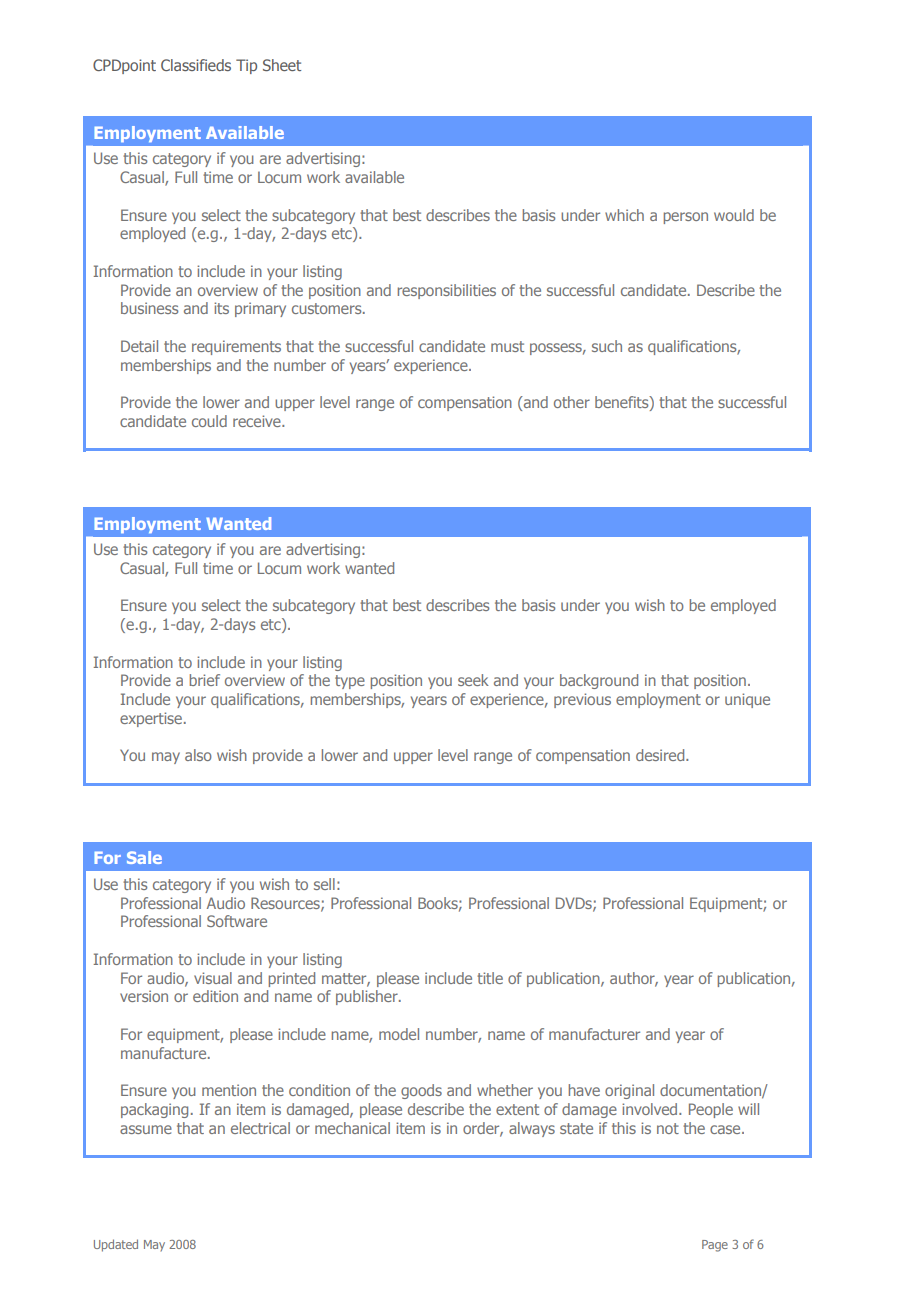 This page has height=1308, width=924. I want to click on brief, so click(205, 680).
